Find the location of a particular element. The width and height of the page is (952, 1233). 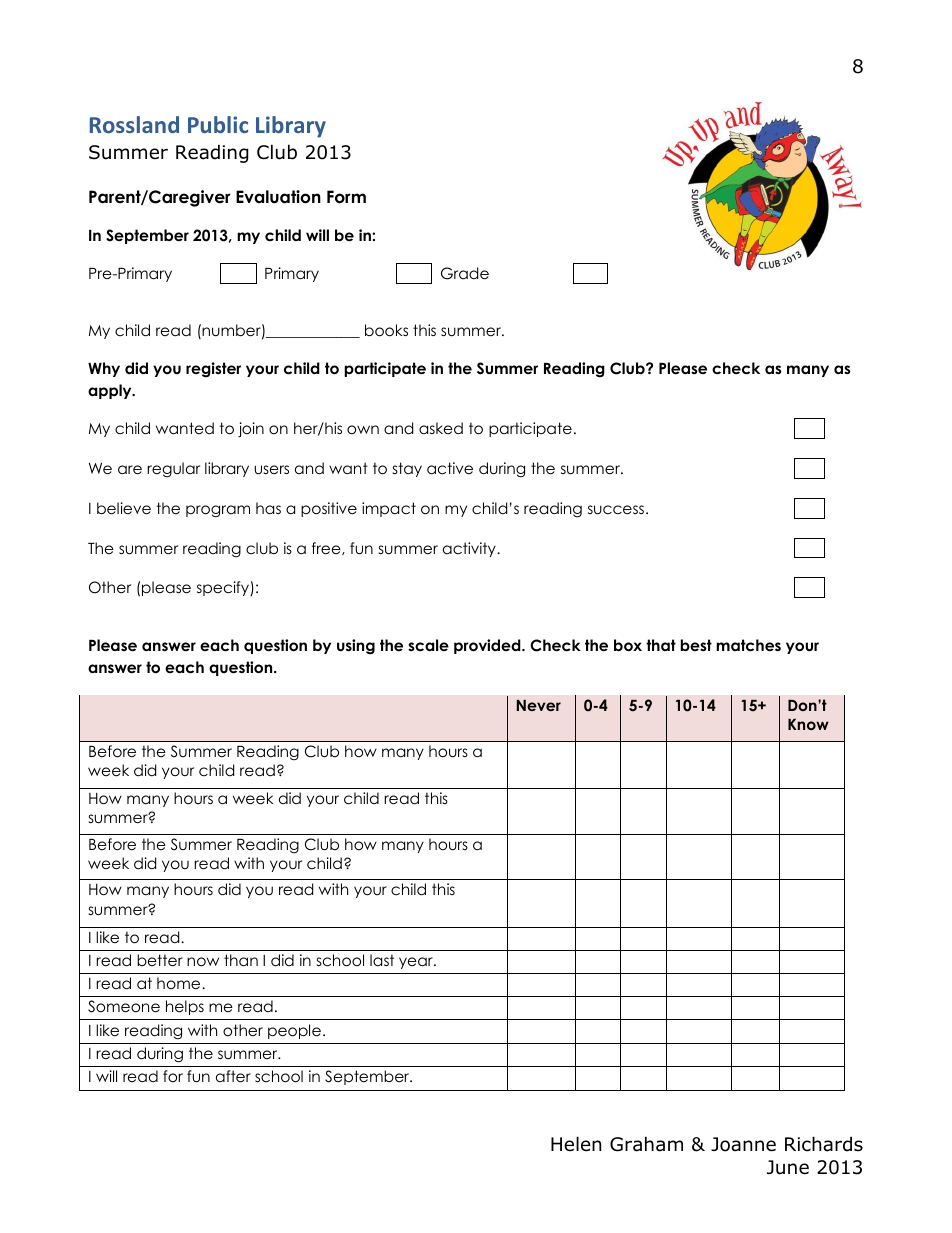

Grade is located at coordinates (465, 273).
